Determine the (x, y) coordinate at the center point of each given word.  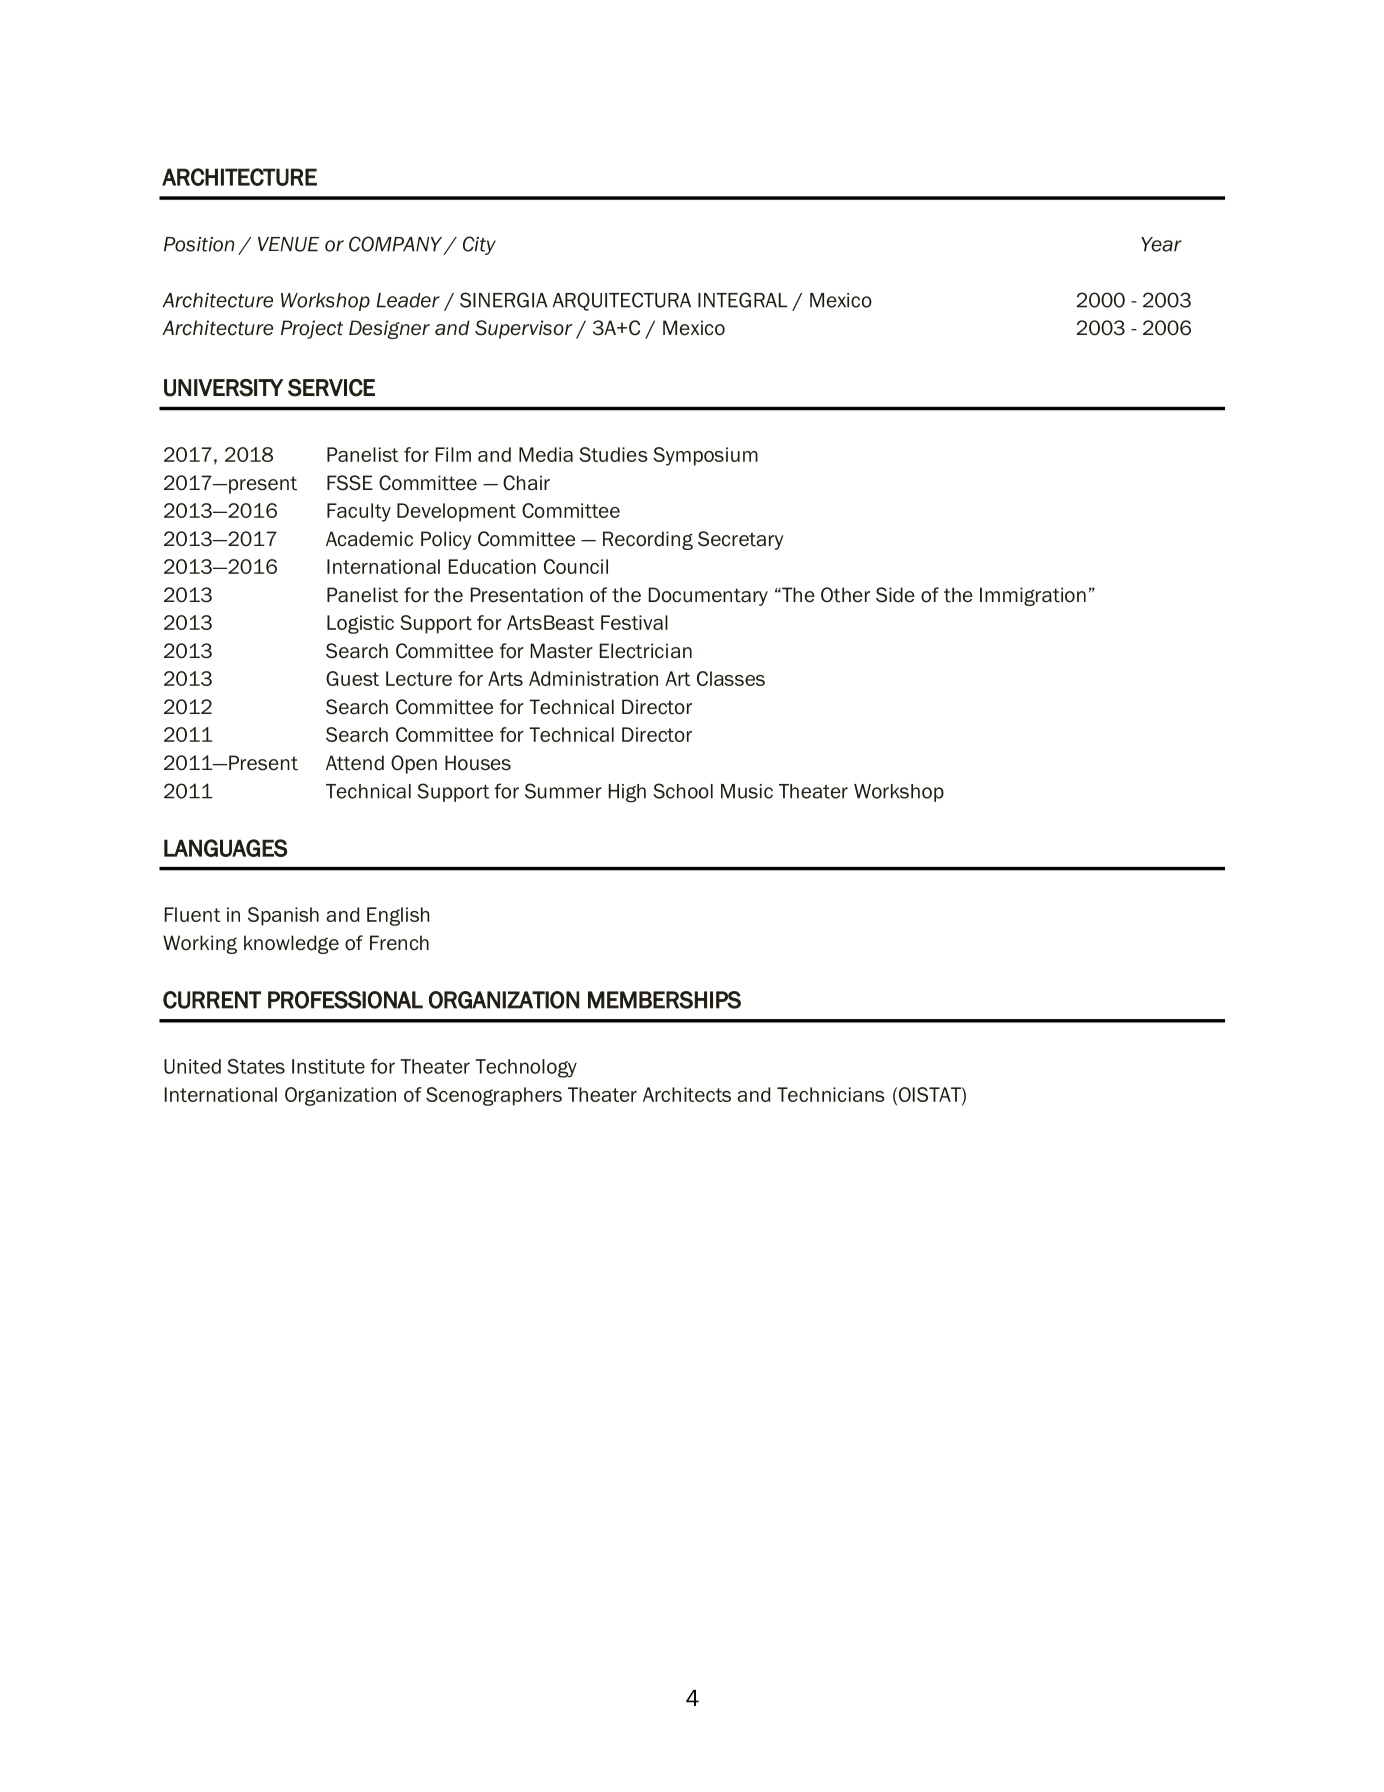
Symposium (705, 456)
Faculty (359, 512)
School (683, 791)
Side (895, 595)
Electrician (646, 651)
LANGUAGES (226, 848)
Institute (328, 1066)
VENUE (288, 244)
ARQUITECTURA (622, 301)
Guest (352, 678)
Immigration (1033, 596)
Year (1161, 244)
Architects (687, 1094)
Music (747, 791)
